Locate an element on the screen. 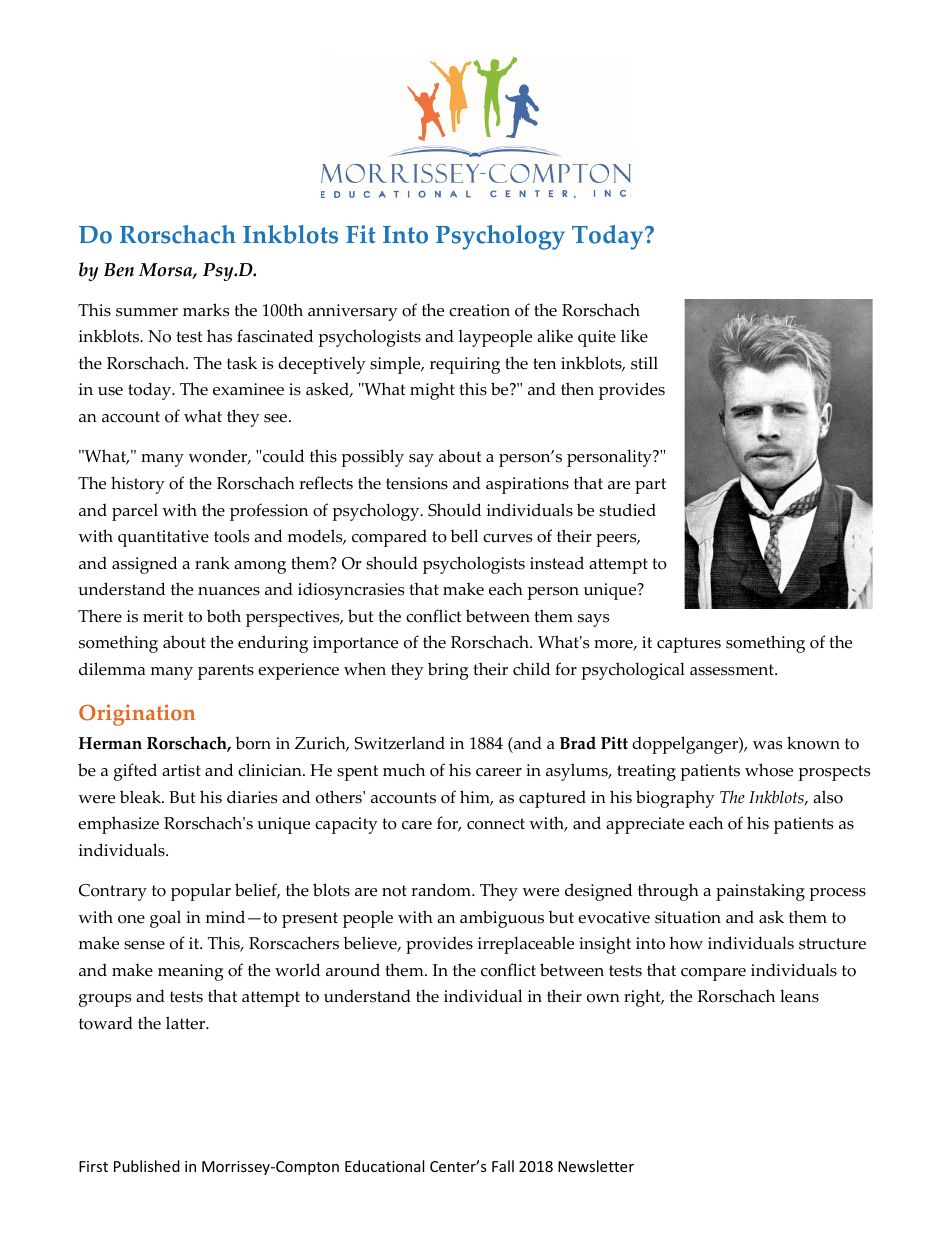 The height and width of the screenshot is (1233, 952). creation is located at coordinates (479, 310).
